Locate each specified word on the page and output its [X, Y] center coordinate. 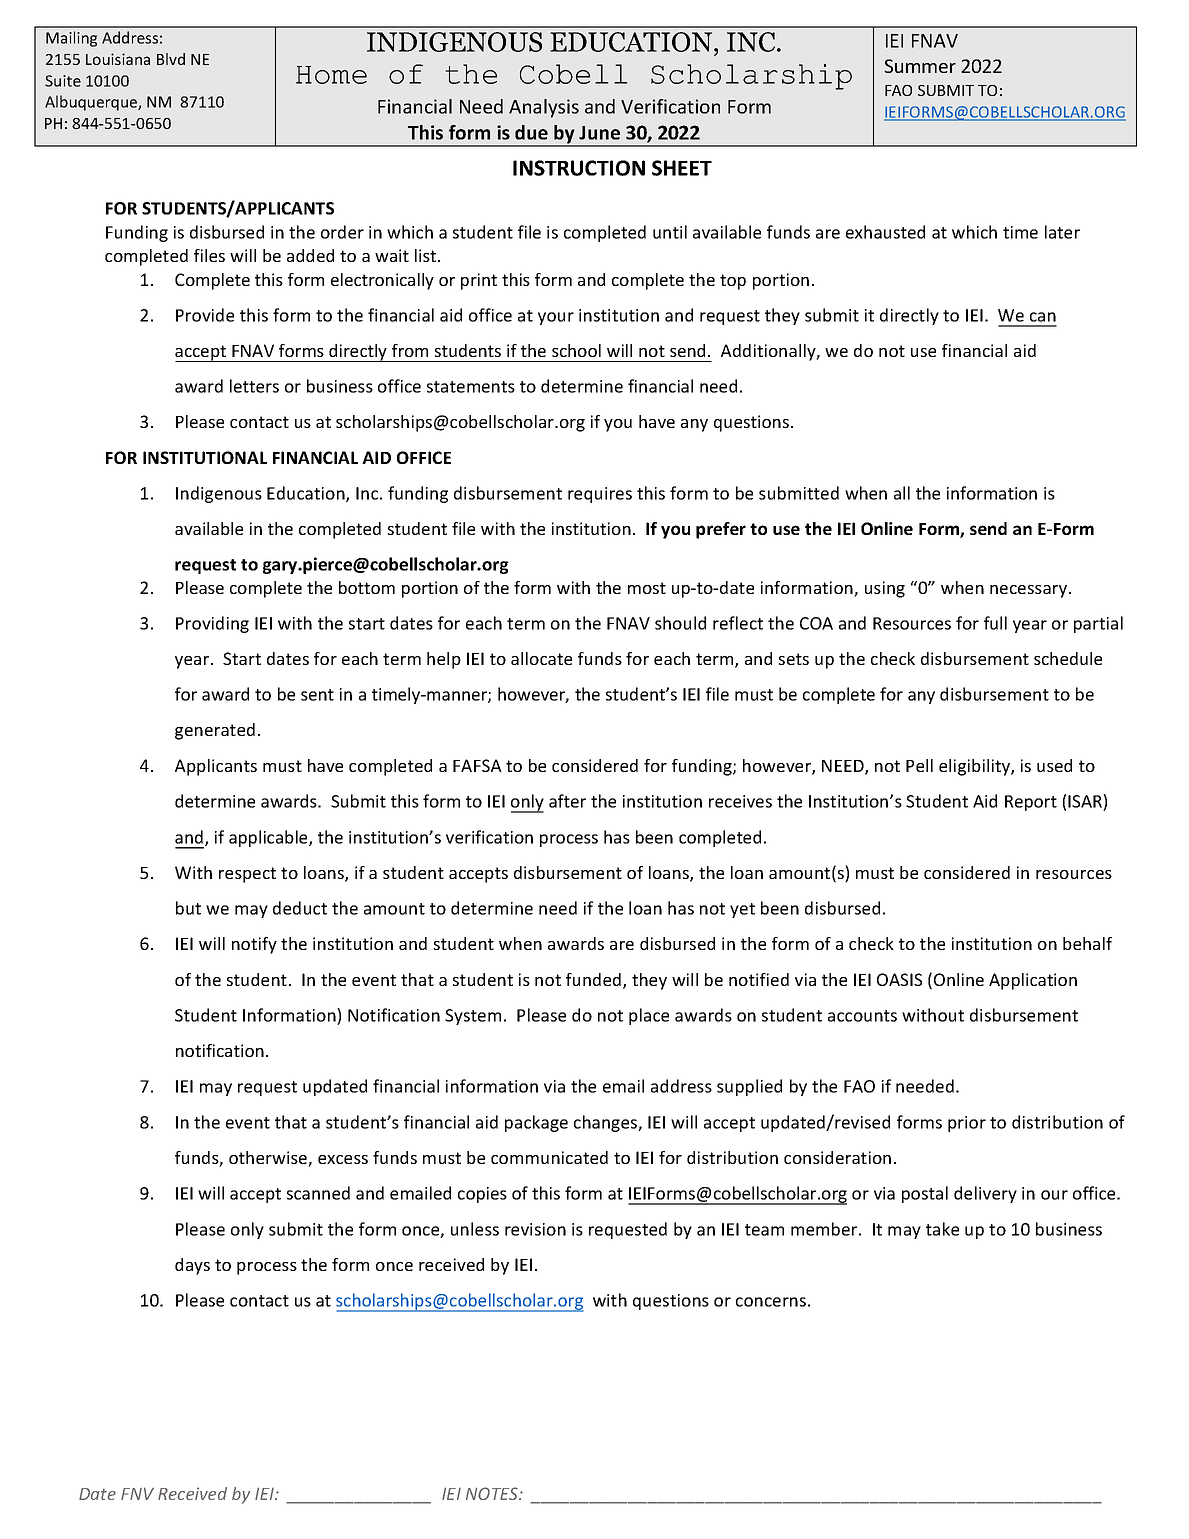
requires [600, 495]
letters [254, 386]
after [567, 801]
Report [1031, 803]
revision [535, 1229]
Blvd [171, 59]
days [192, 1266]
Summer [920, 66]
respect [247, 875]
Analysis [544, 108]
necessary [1030, 591]
